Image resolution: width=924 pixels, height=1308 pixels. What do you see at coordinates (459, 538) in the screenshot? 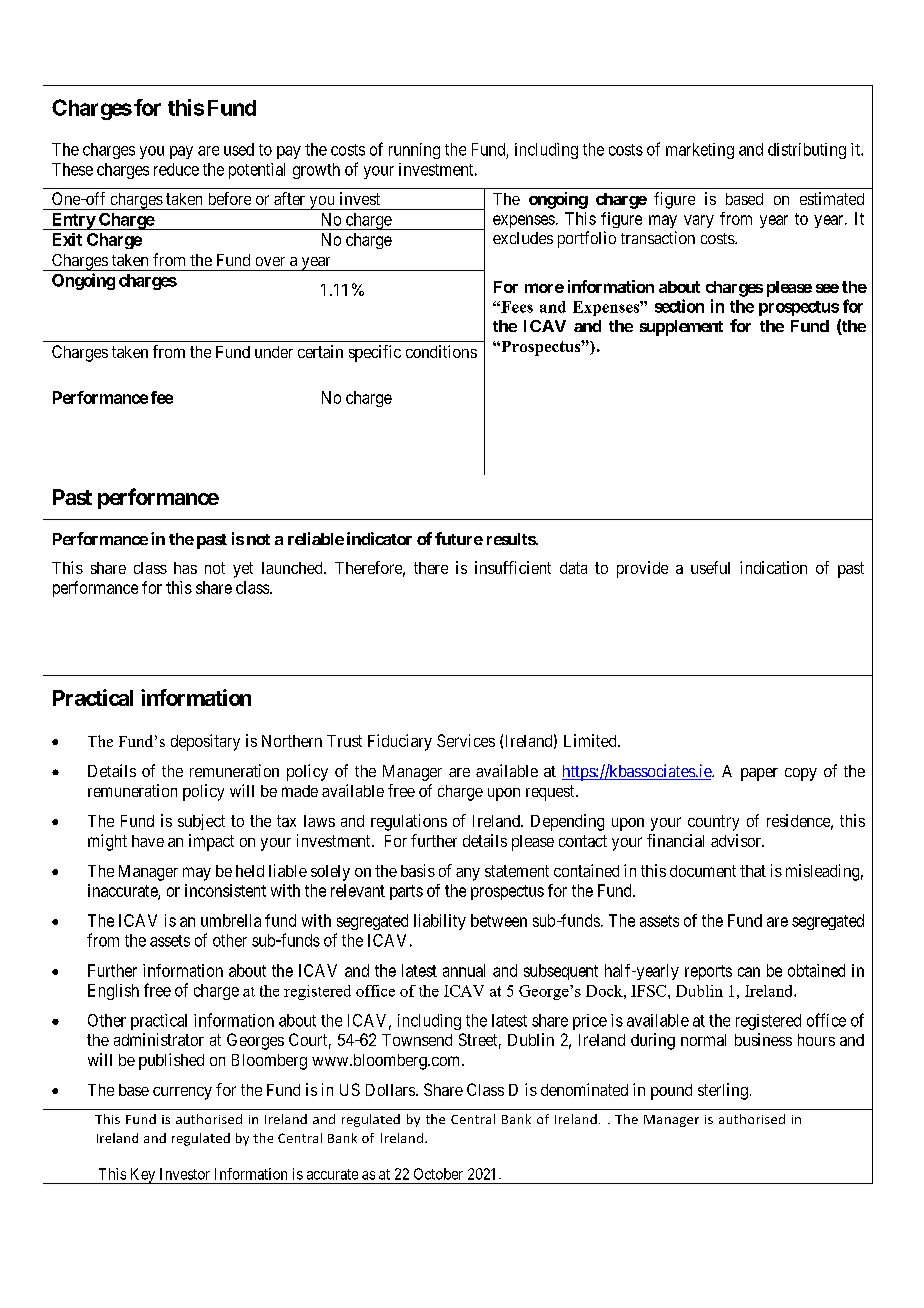
I see `future` at bounding box center [459, 538].
